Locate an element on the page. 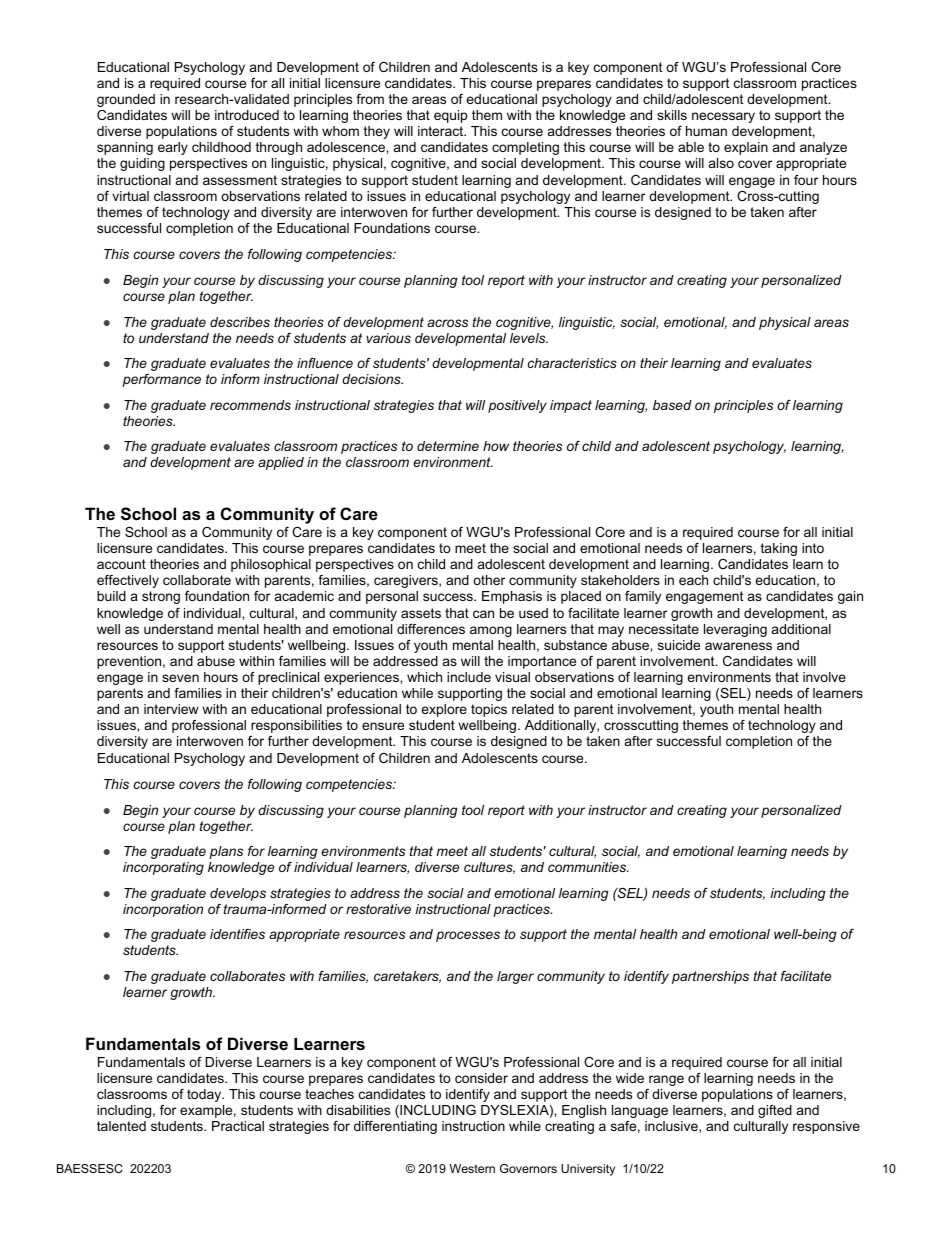 Image resolution: width=952 pixels, height=1233 pixels. positively is located at coordinates (517, 406).
